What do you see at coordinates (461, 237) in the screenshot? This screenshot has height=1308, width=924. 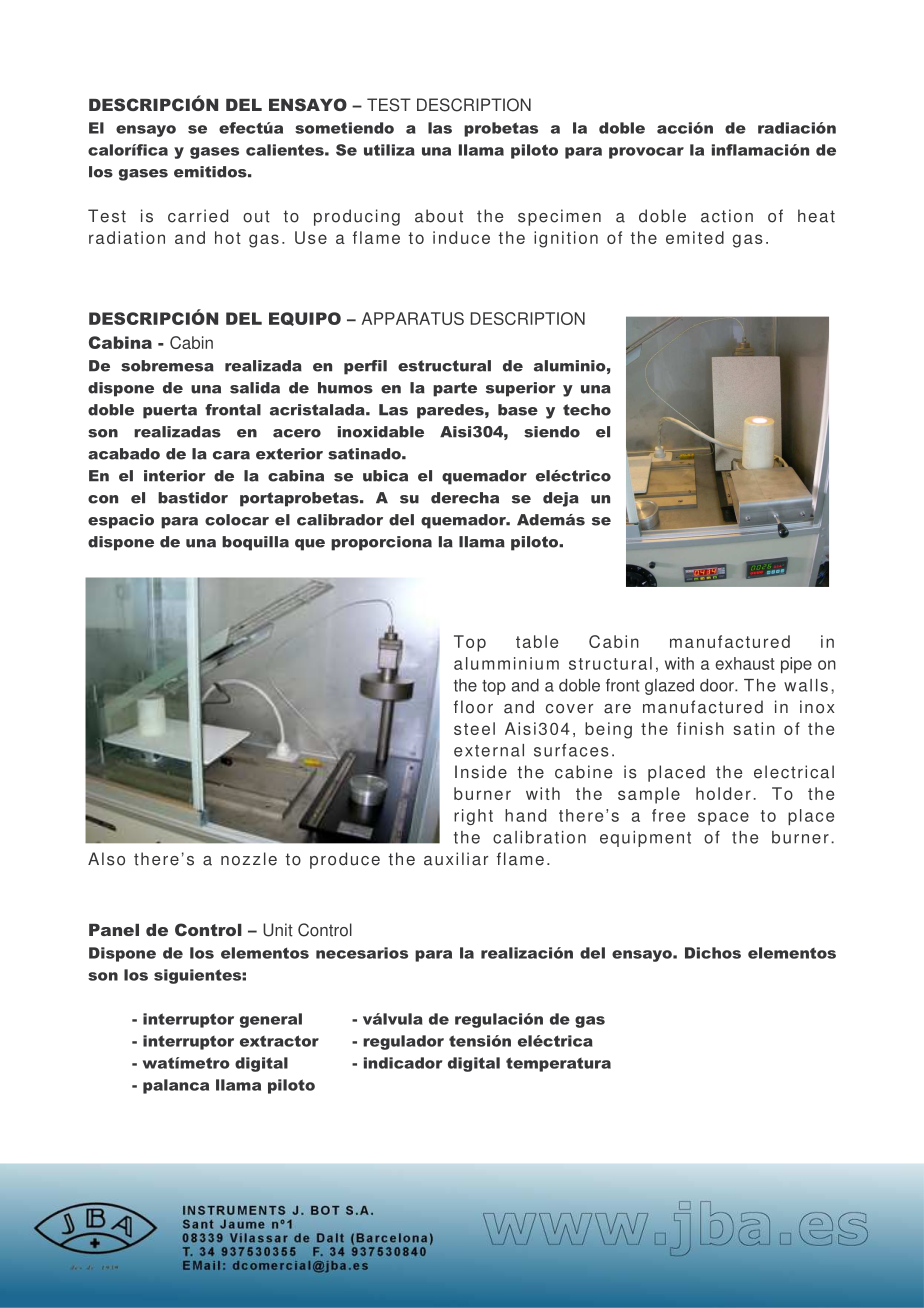 I see `induce` at bounding box center [461, 237].
